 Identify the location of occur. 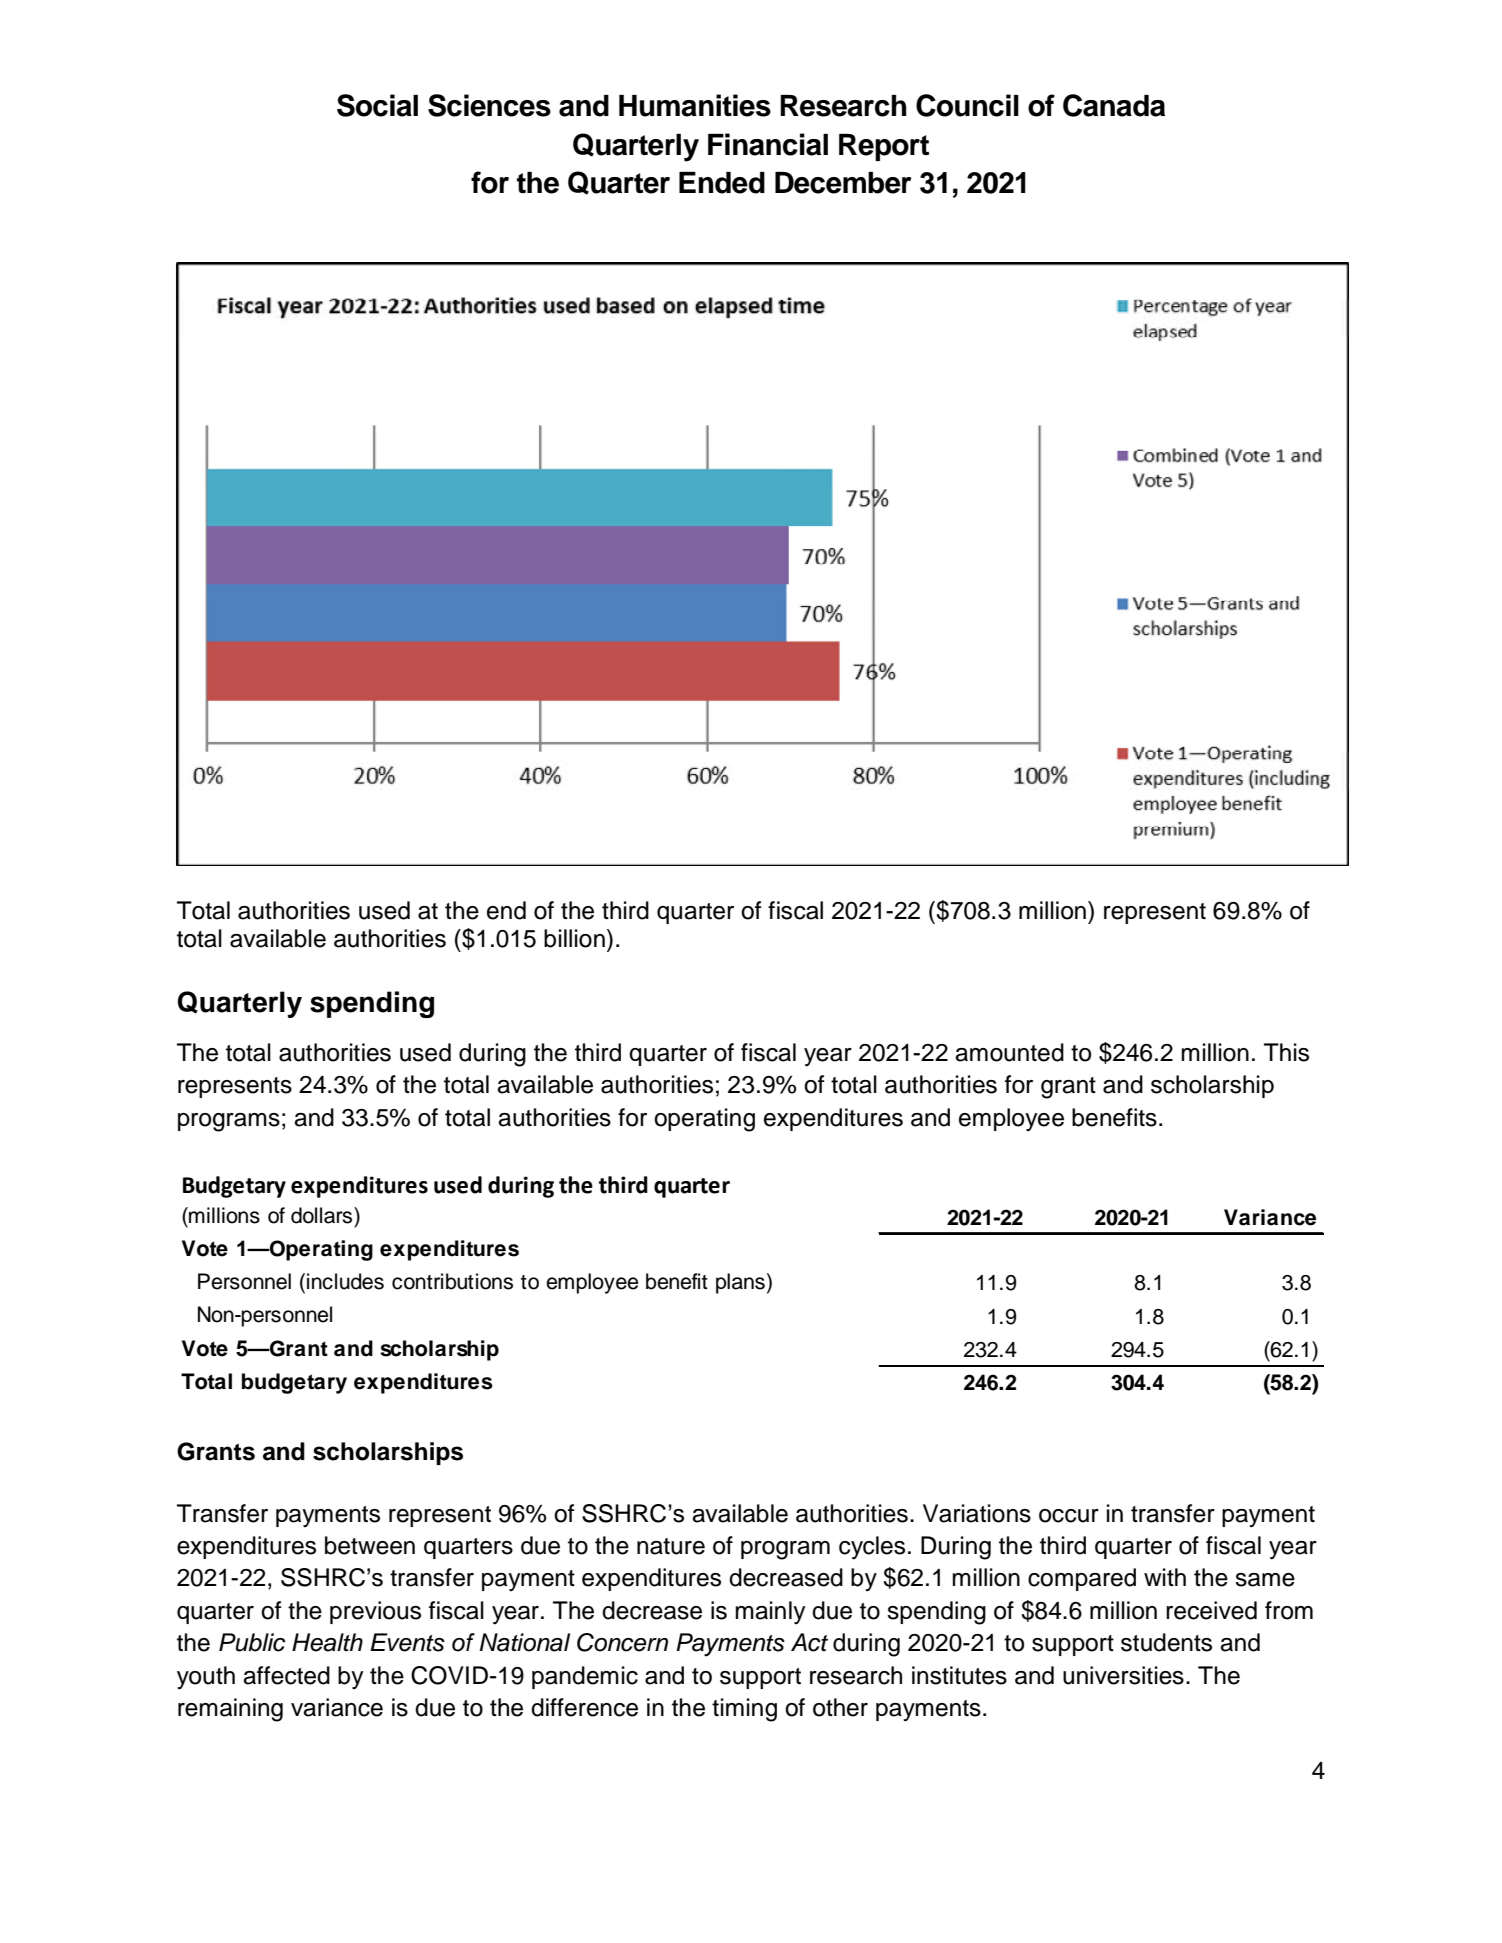
(1069, 1516).
